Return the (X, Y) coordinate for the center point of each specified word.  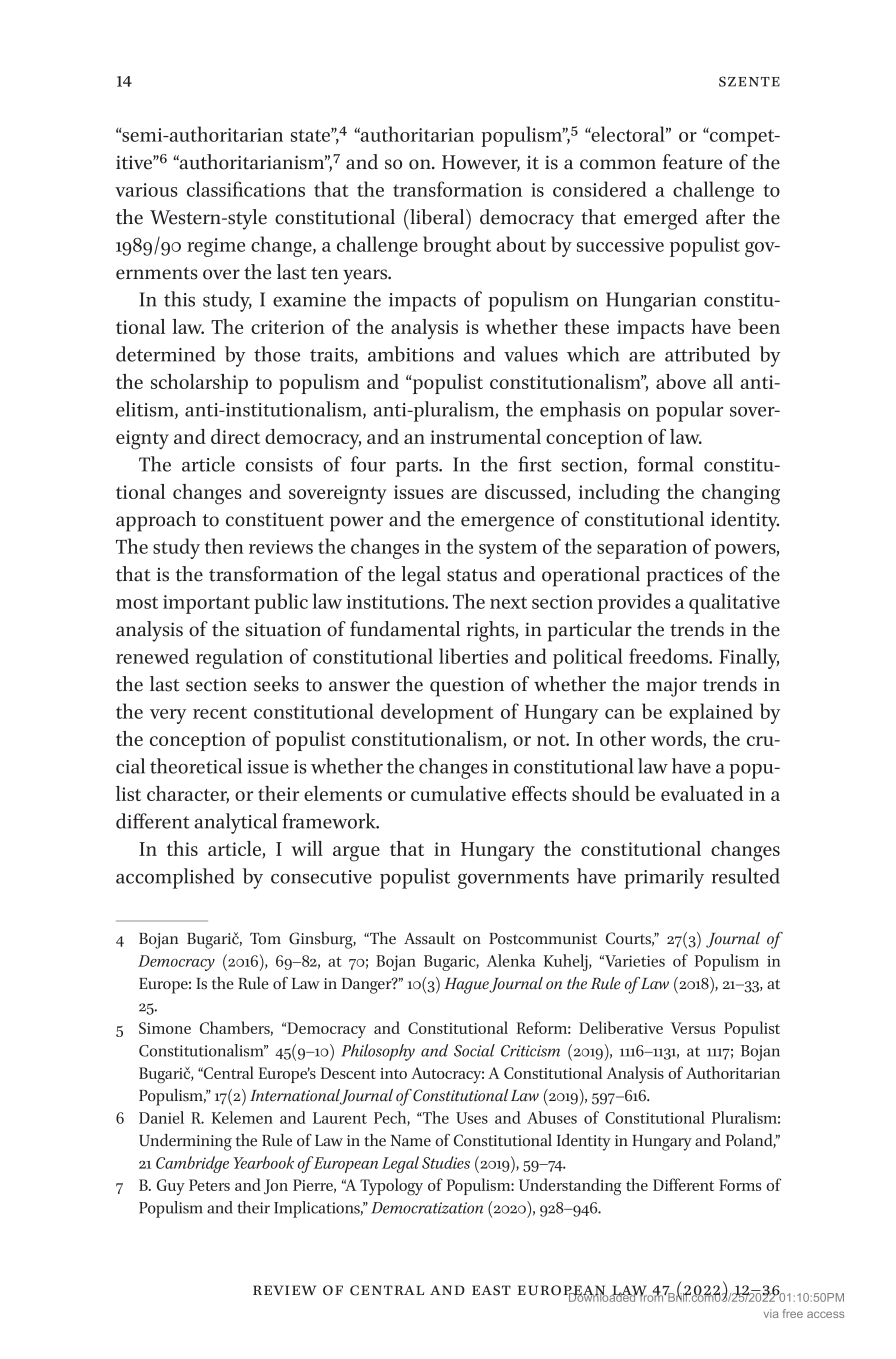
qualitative (734, 603)
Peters (209, 1185)
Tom (265, 939)
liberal (437, 217)
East (491, 1290)
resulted (746, 876)
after (725, 217)
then (224, 546)
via (771, 1313)
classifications (246, 189)
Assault (429, 938)
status (472, 575)
